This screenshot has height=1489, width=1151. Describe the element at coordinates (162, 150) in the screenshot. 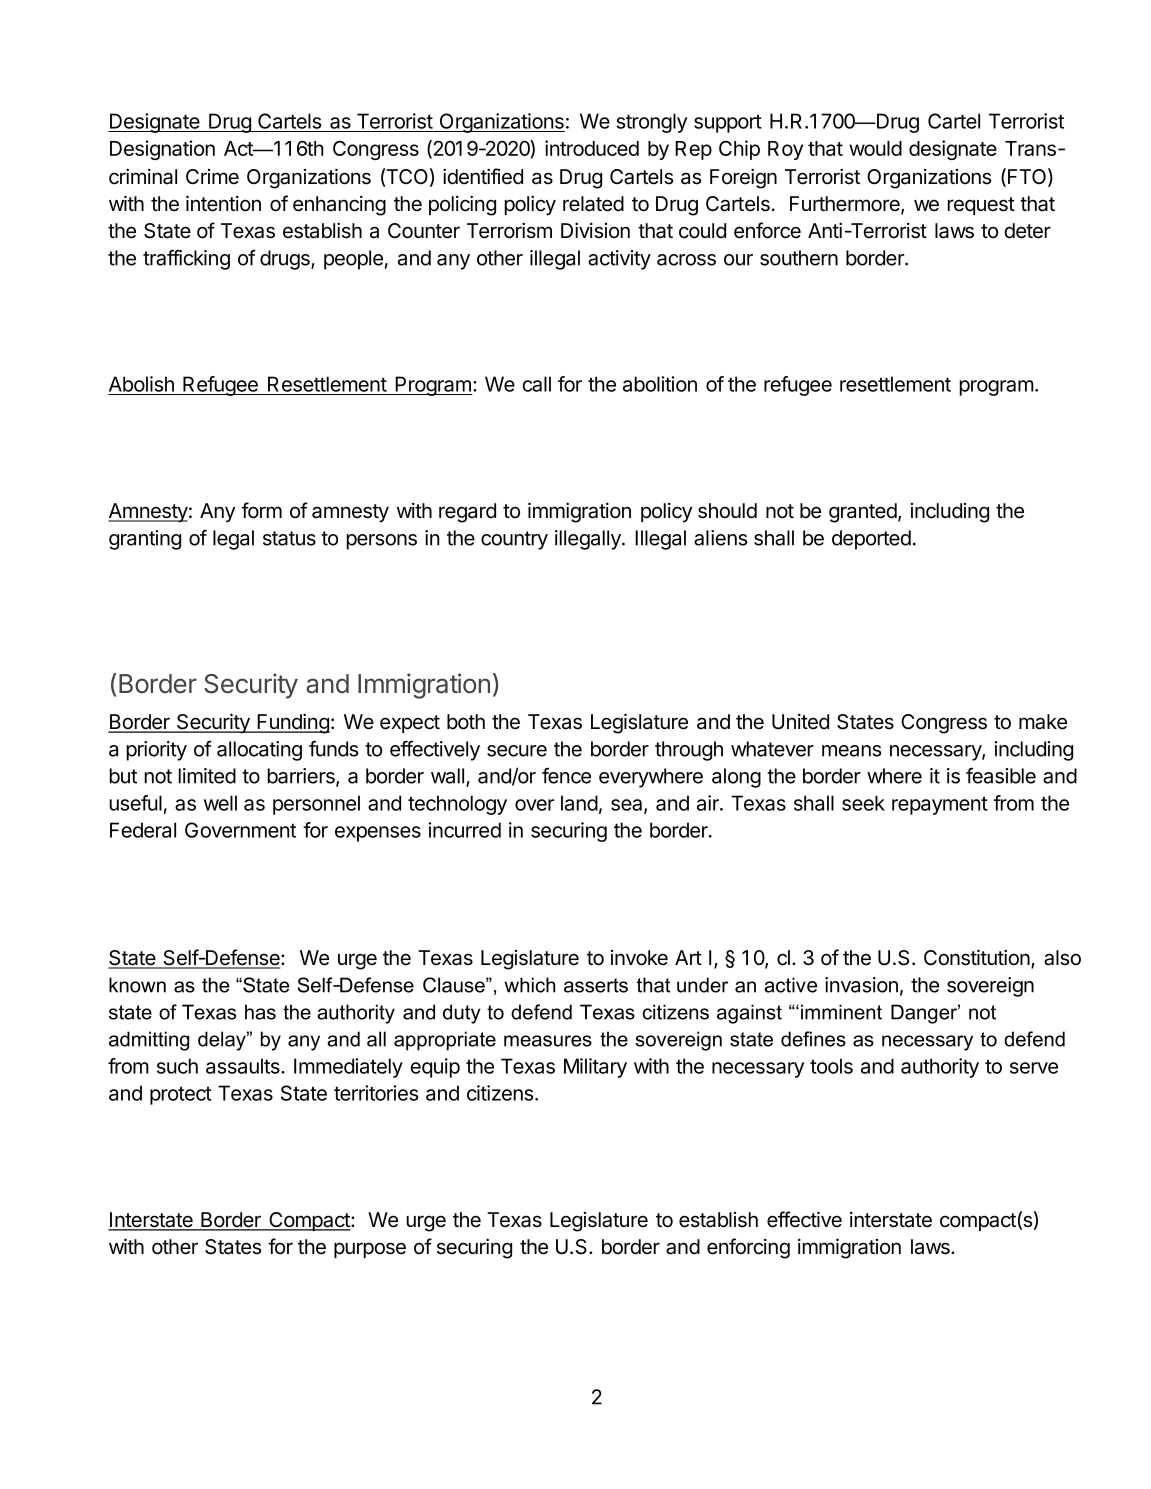

I see `Designation` at that location.
